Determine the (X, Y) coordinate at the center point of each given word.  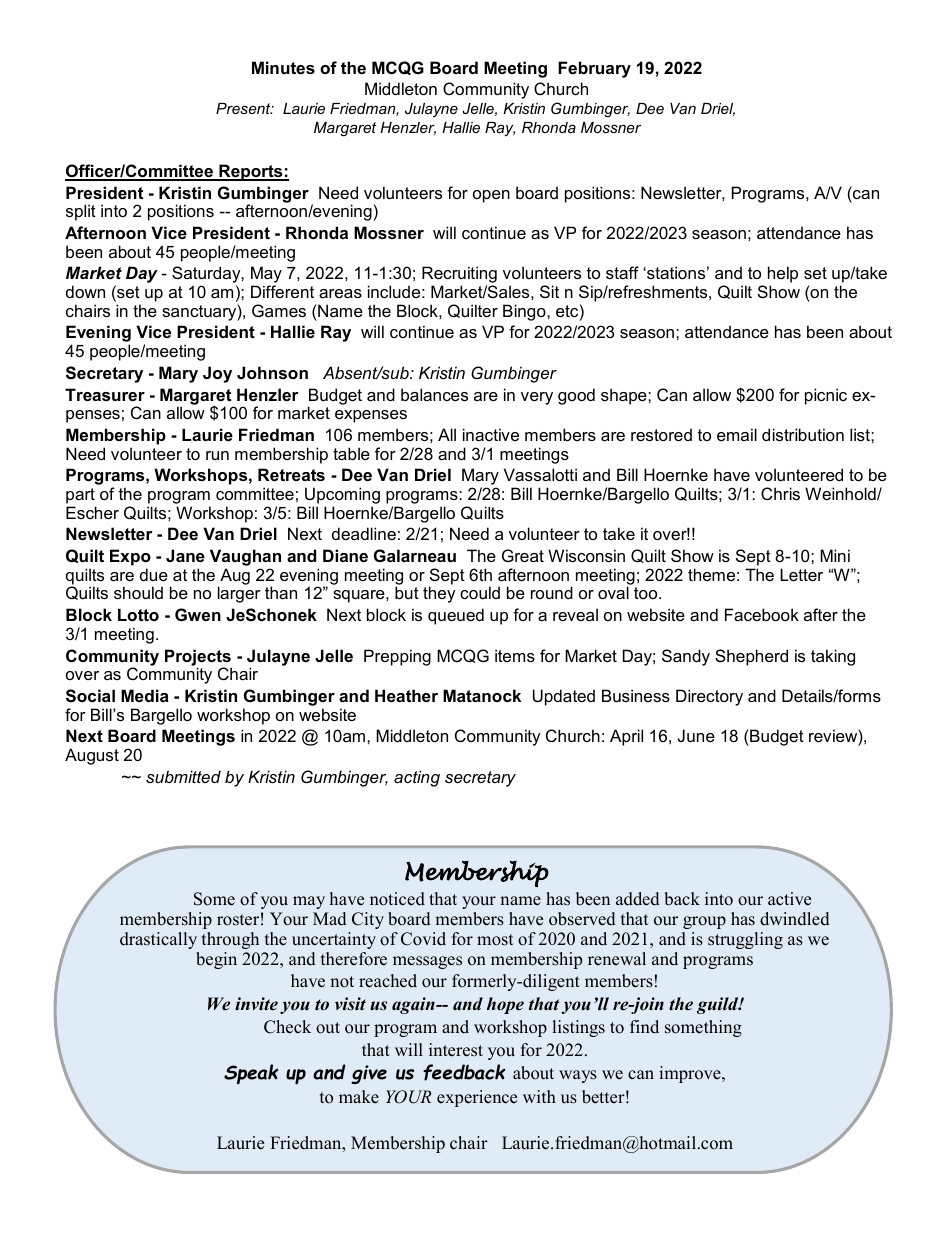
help (783, 276)
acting (417, 778)
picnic (826, 396)
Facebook (762, 614)
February (594, 69)
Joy (217, 374)
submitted (183, 776)
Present (244, 108)
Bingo (525, 312)
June (696, 735)
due (154, 574)
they (439, 594)
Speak (251, 1074)
